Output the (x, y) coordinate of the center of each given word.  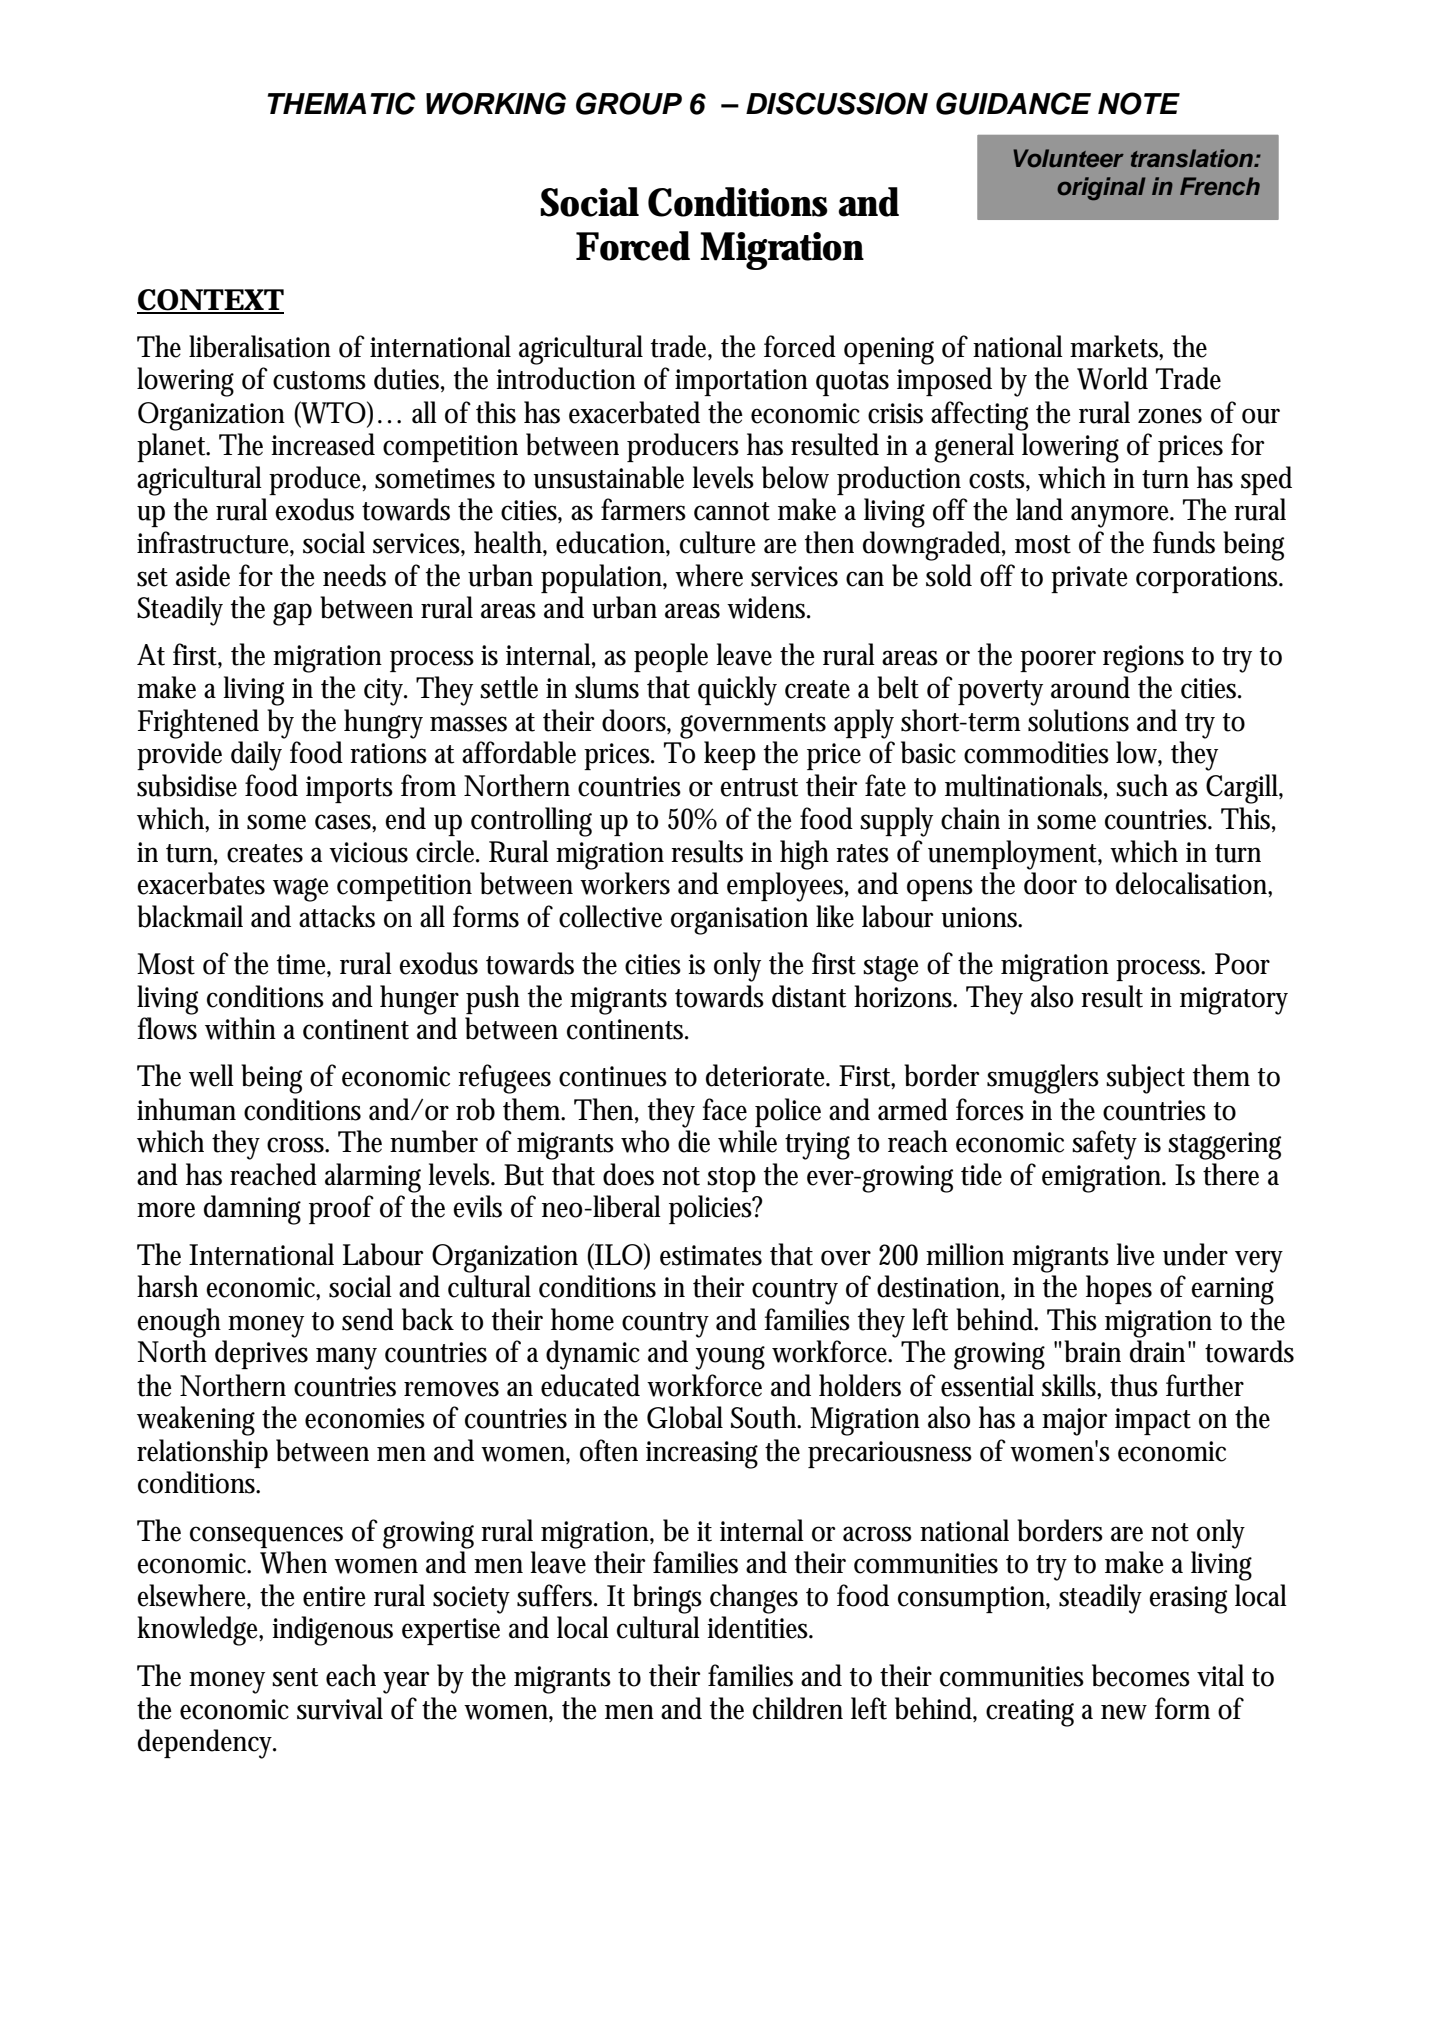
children (798, 1708)
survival (340, 1708)
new (1124, 1712)
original (1101, 188)
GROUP (629, 103)
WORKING (496, 103)
